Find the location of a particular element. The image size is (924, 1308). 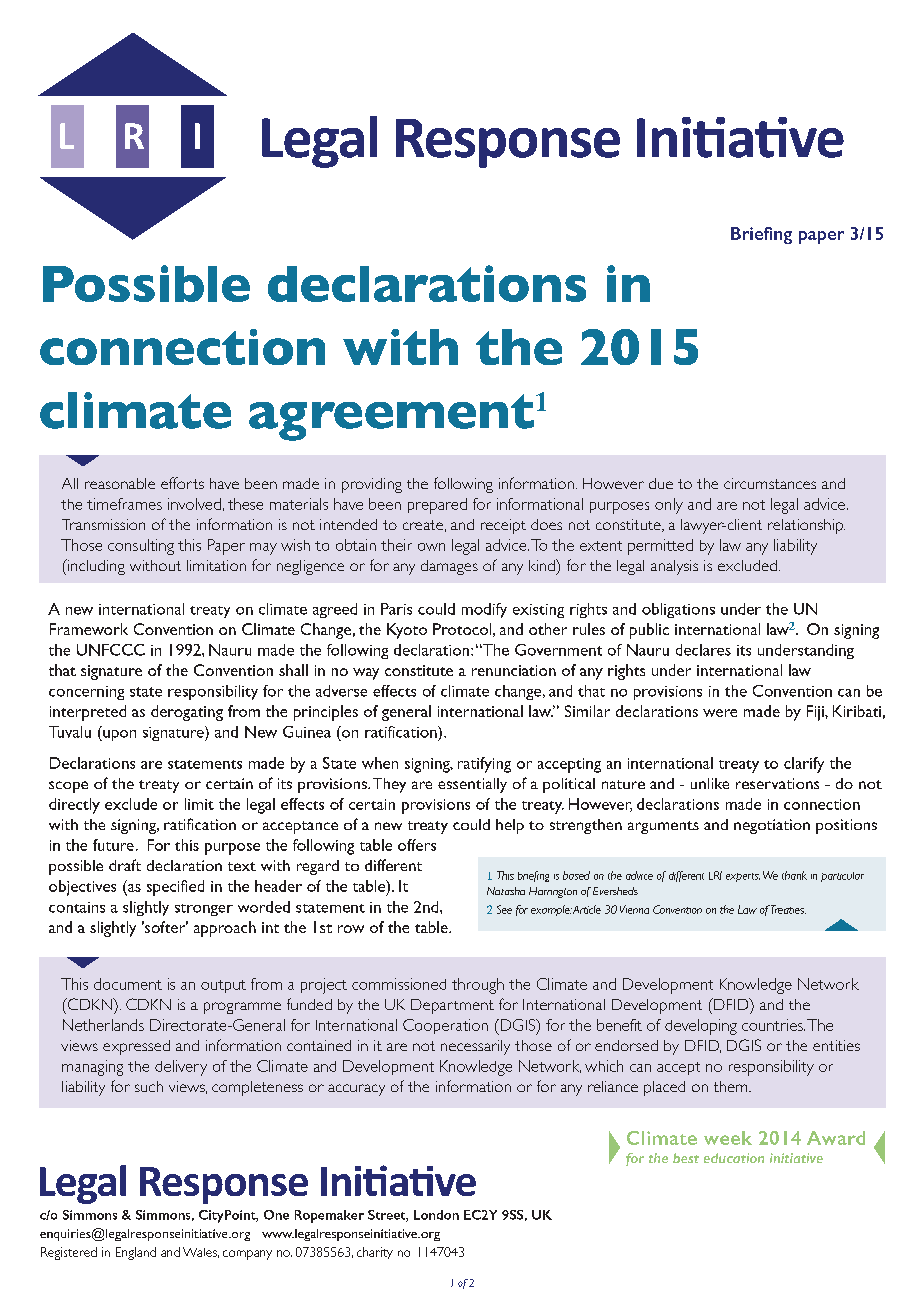

countries is located at coordinates (773, 1025).
